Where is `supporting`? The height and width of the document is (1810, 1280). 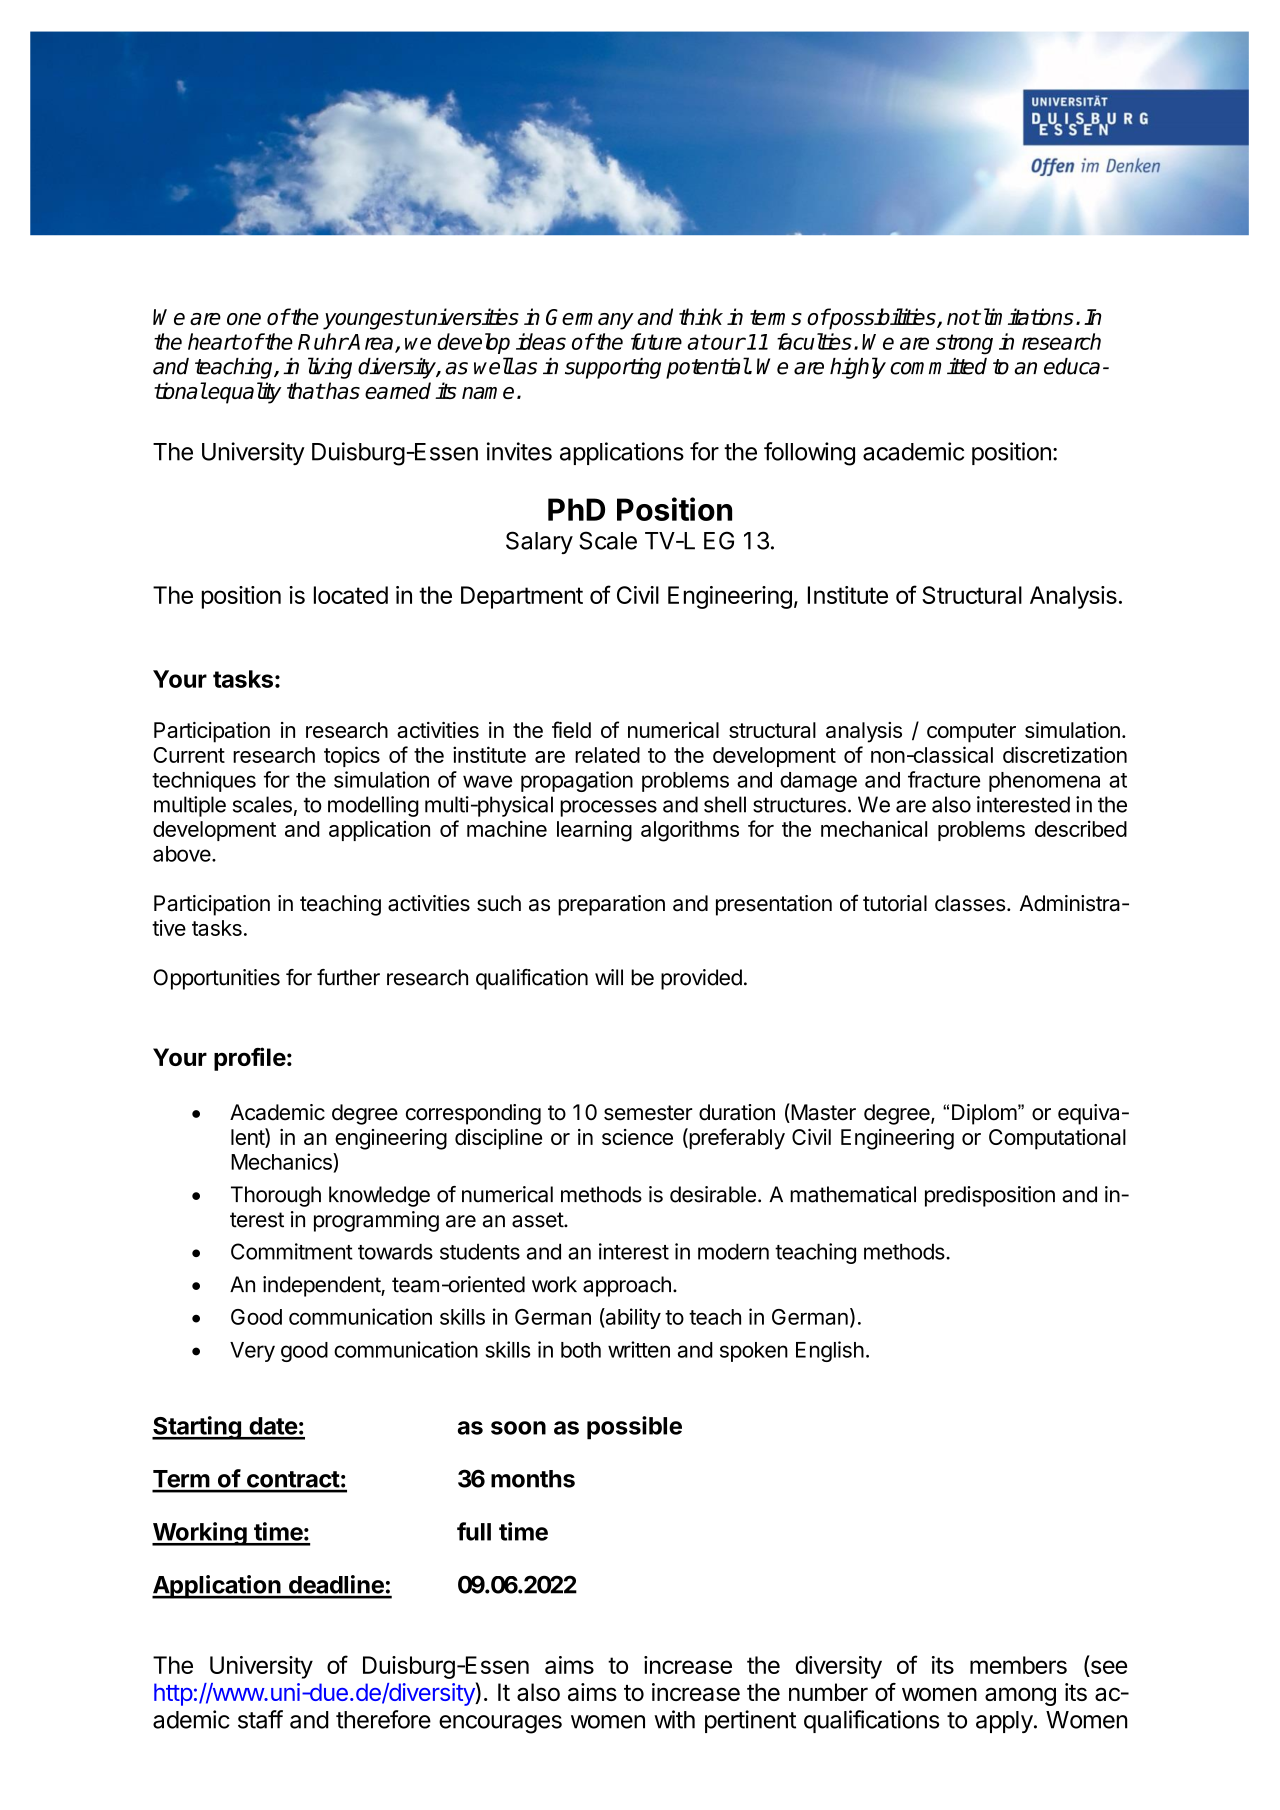
supporting is located at coordinates (613, 368).
